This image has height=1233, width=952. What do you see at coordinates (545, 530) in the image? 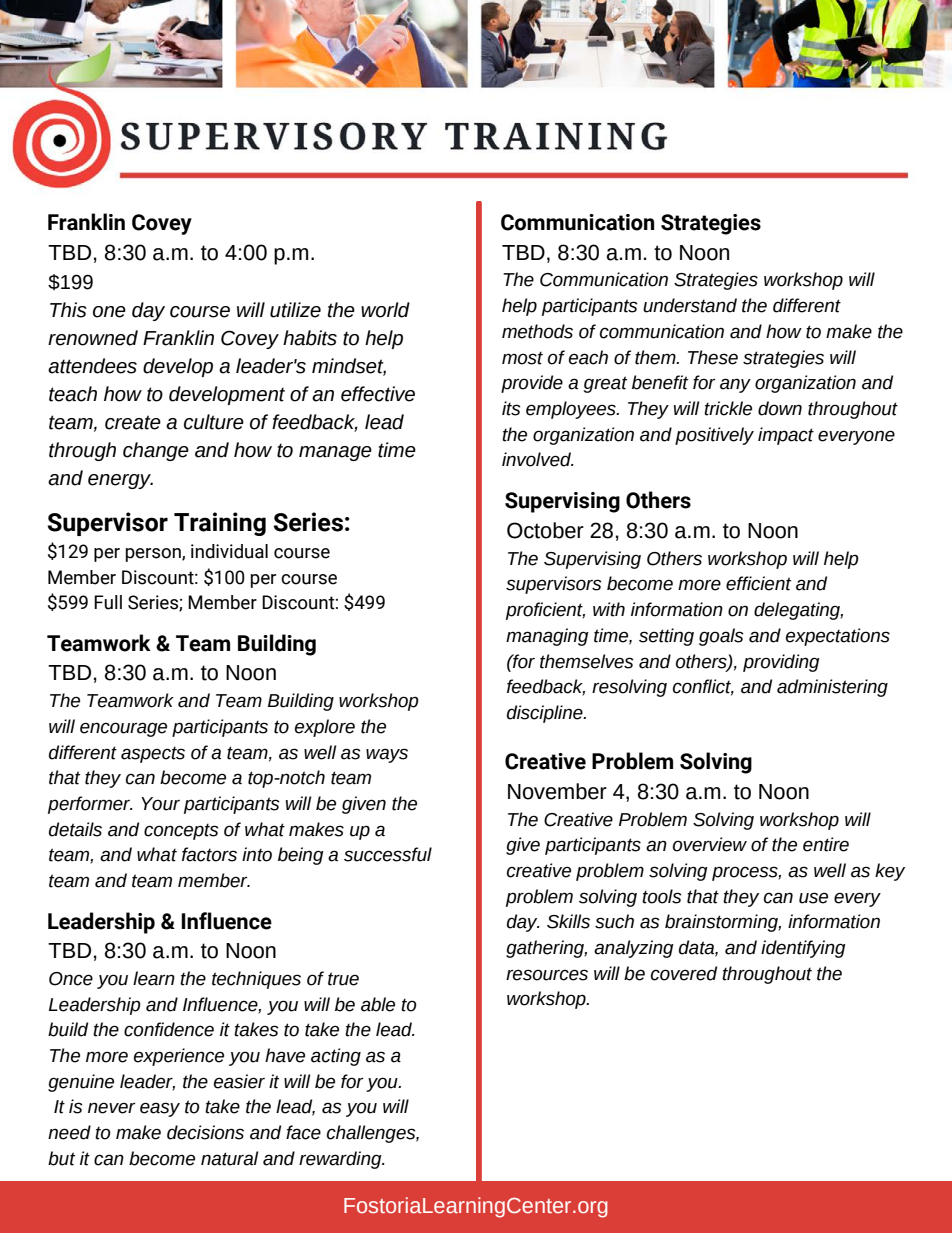
I see `October` at bounding box center [545, 530].
